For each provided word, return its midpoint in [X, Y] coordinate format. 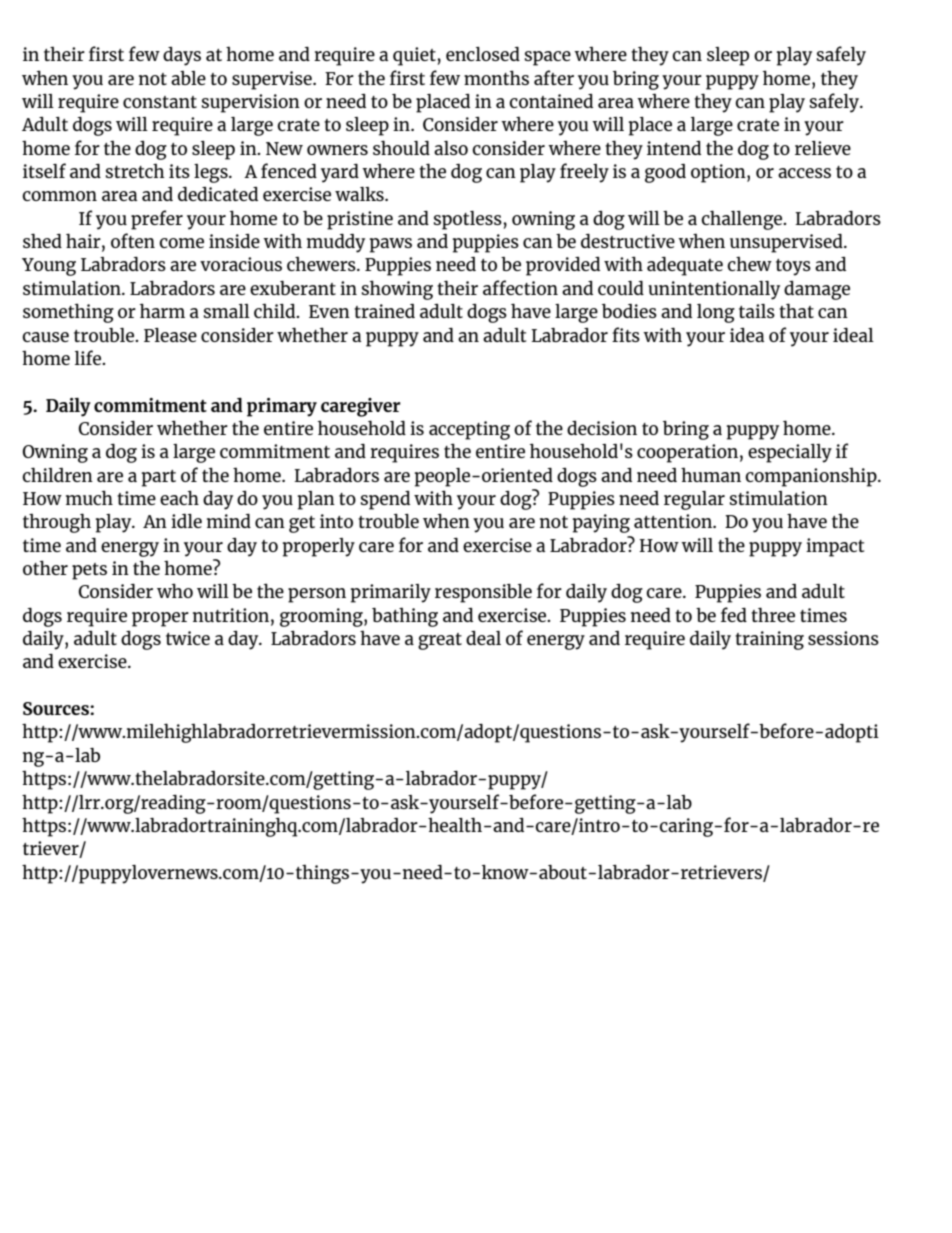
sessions [843, 638]
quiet [415, 56]
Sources [57, 708]
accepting [469, 430]
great [440, 641]
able [188, 78]
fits [626, 334]
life [89, 357]
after [554, 77]
